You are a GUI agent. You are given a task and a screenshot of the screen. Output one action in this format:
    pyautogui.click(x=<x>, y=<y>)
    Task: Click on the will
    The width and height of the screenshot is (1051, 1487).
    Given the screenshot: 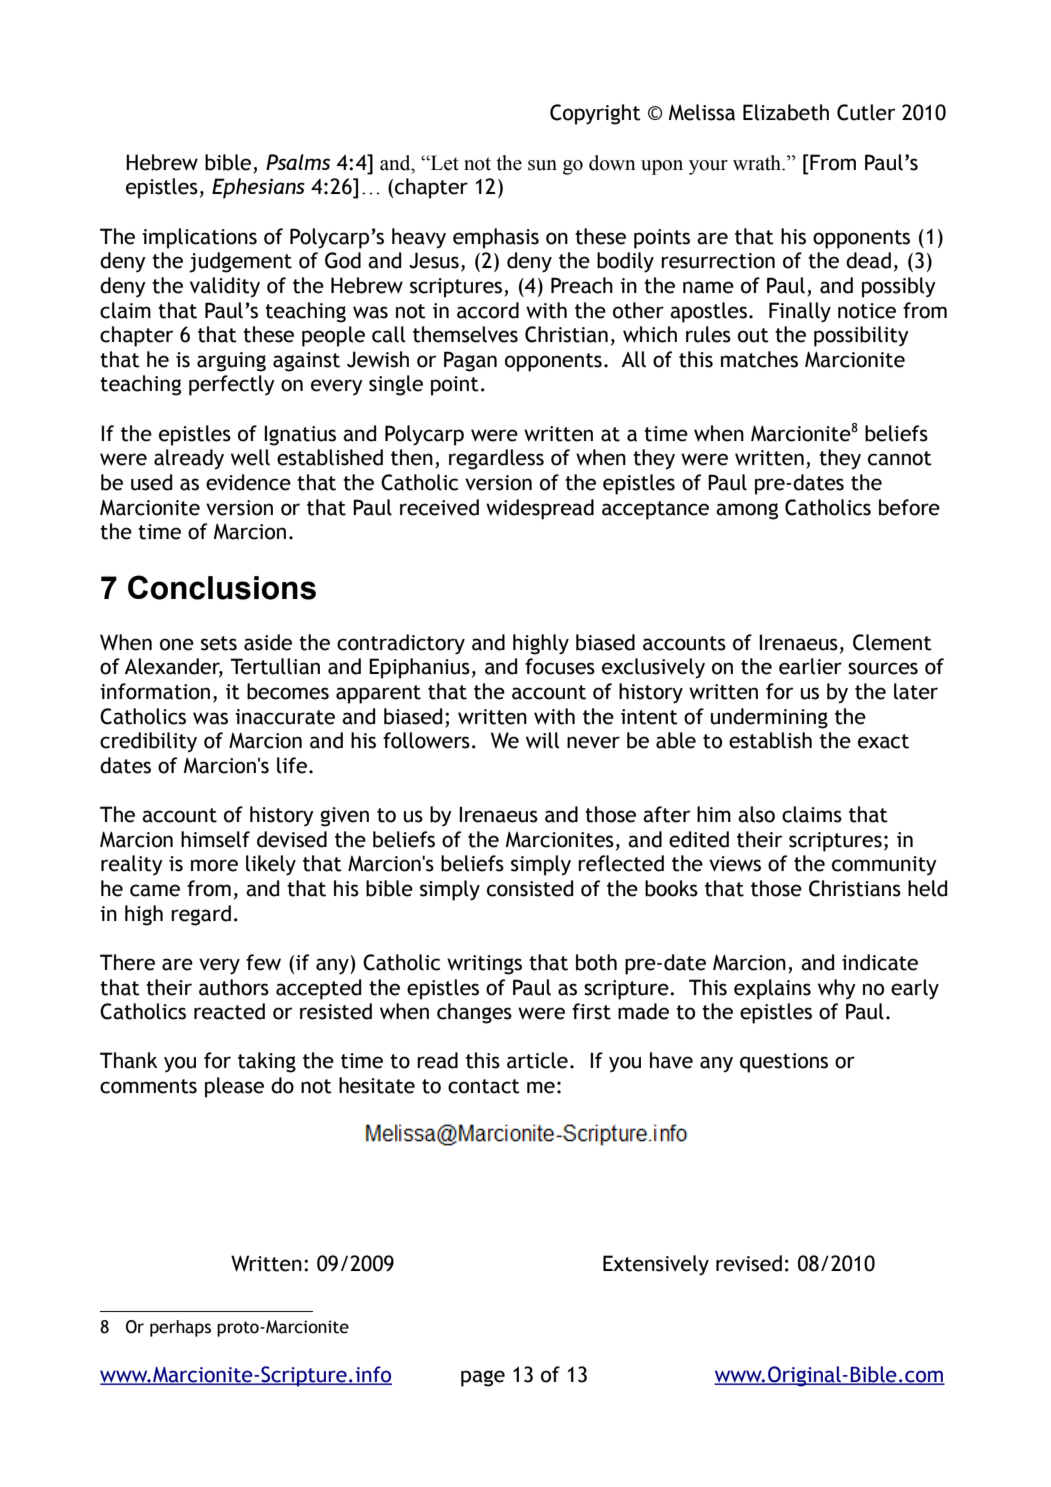 What is the action you would take?
    pyautogui.click(x=542, y=740)
